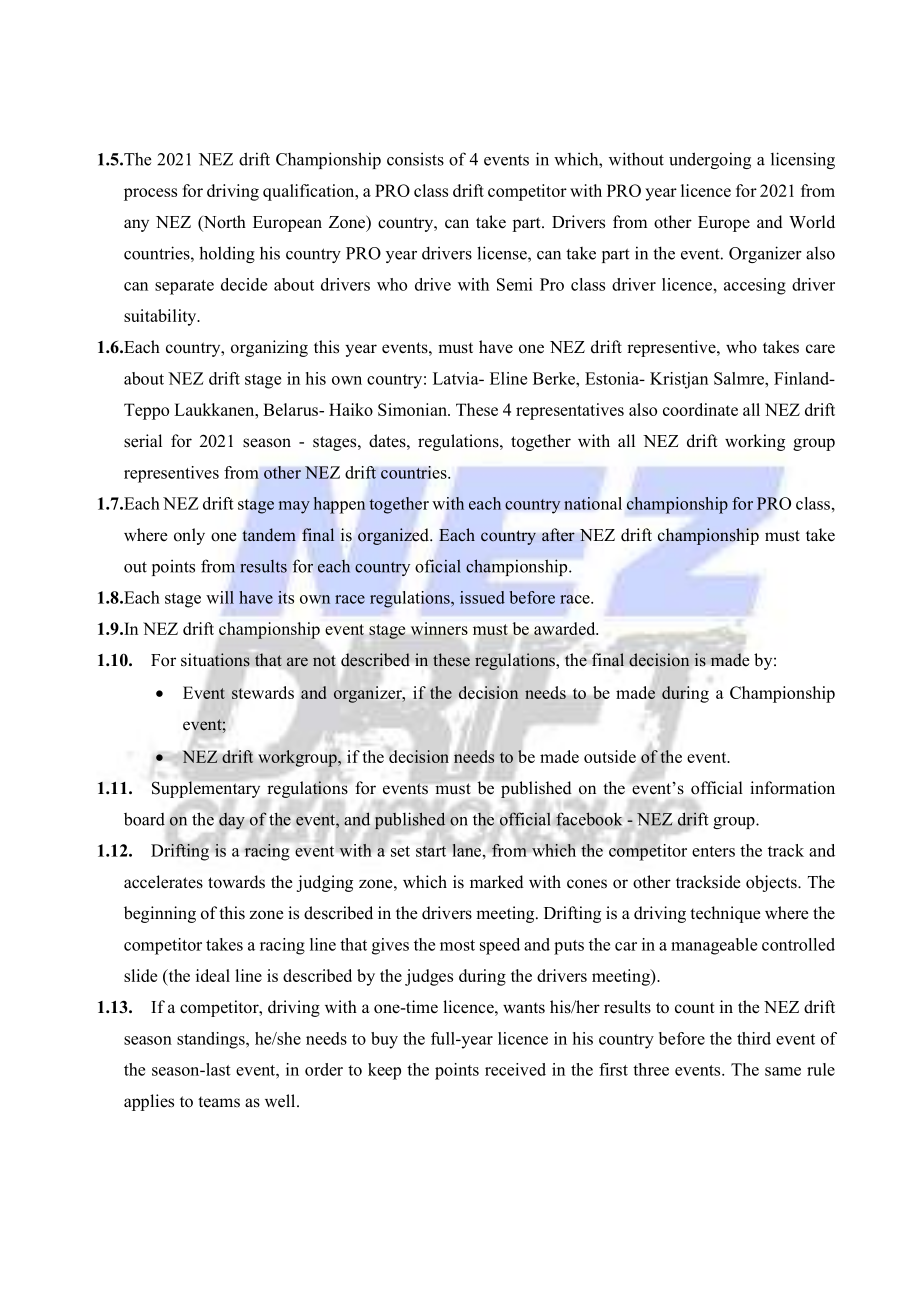 The width and height of the document is (924, 1308). What do you see at coordinates (497, 882) in the document?
I see `marked` at bounding box center [497, 882].
